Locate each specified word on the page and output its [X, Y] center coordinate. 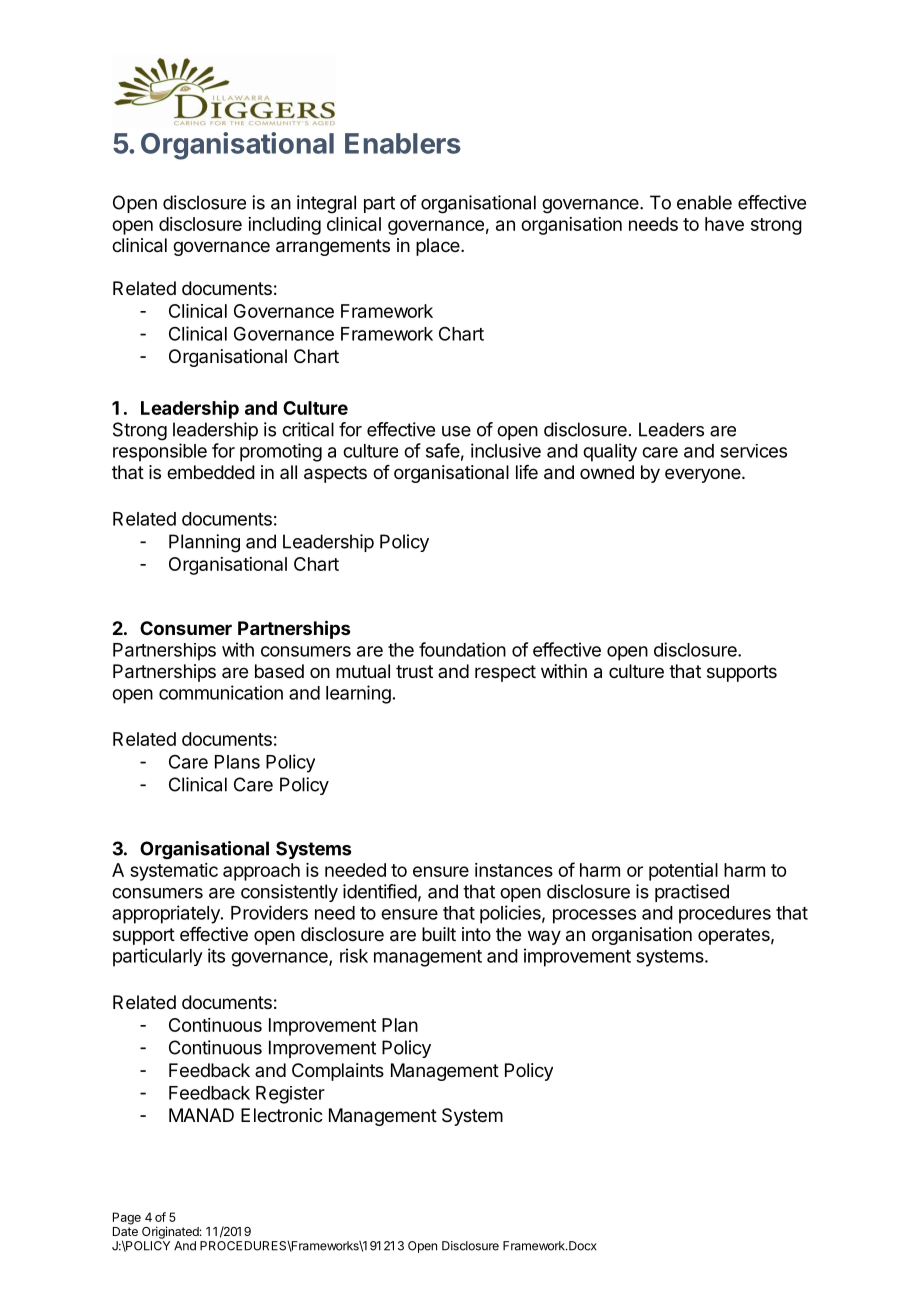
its [216, 955]
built [439, 934]
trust [414, 671]
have [724, 224]
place [439, 247]
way [544, 937]
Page [127, 1218]
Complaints [338, 1072]
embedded [211, 472]
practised [692, 893]
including [284, 226]
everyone [704, 475]
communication [221, 692]
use [456, 431]
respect [505, 673]
